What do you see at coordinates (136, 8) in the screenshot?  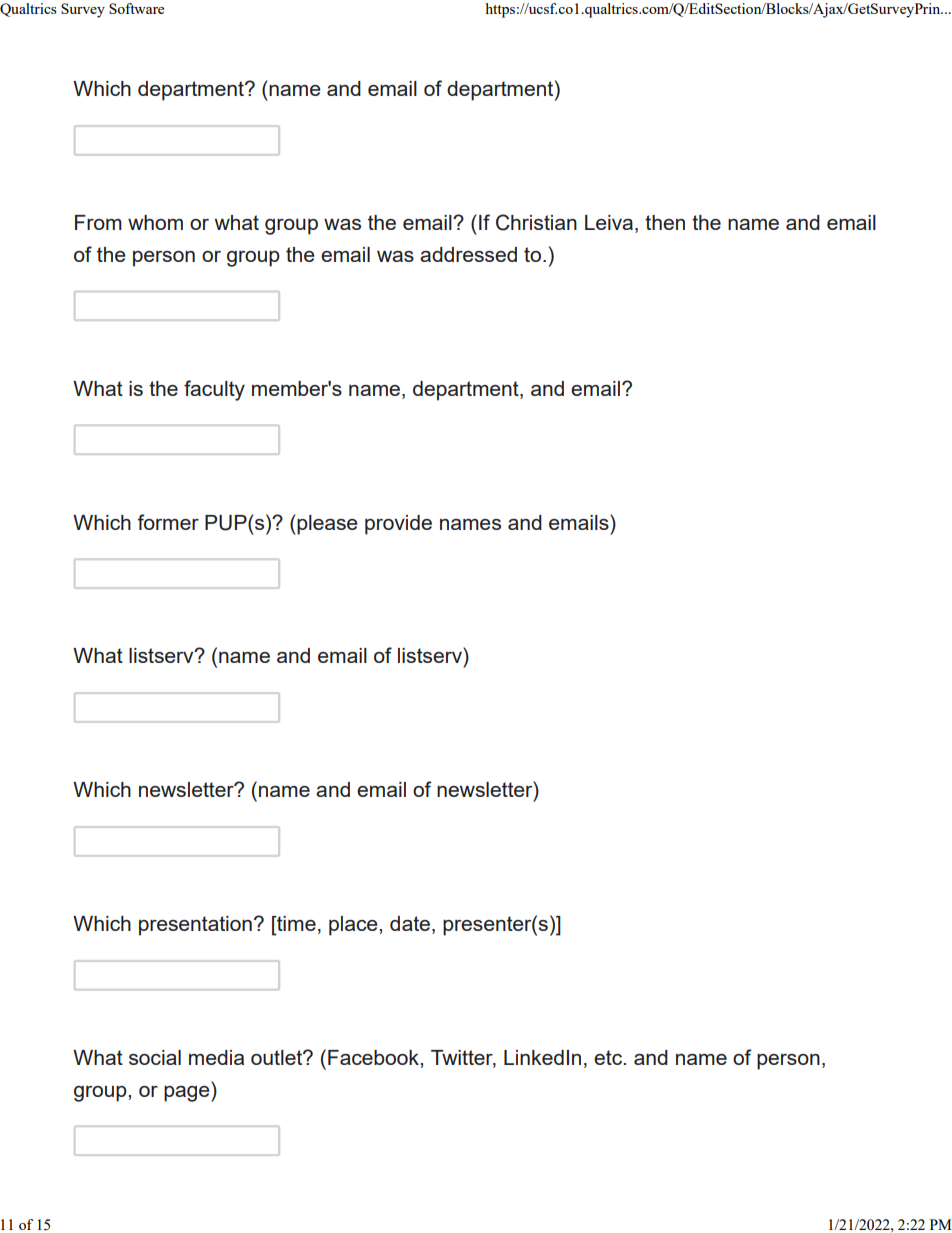 I see `Software` at bounding box center [136, 8].
